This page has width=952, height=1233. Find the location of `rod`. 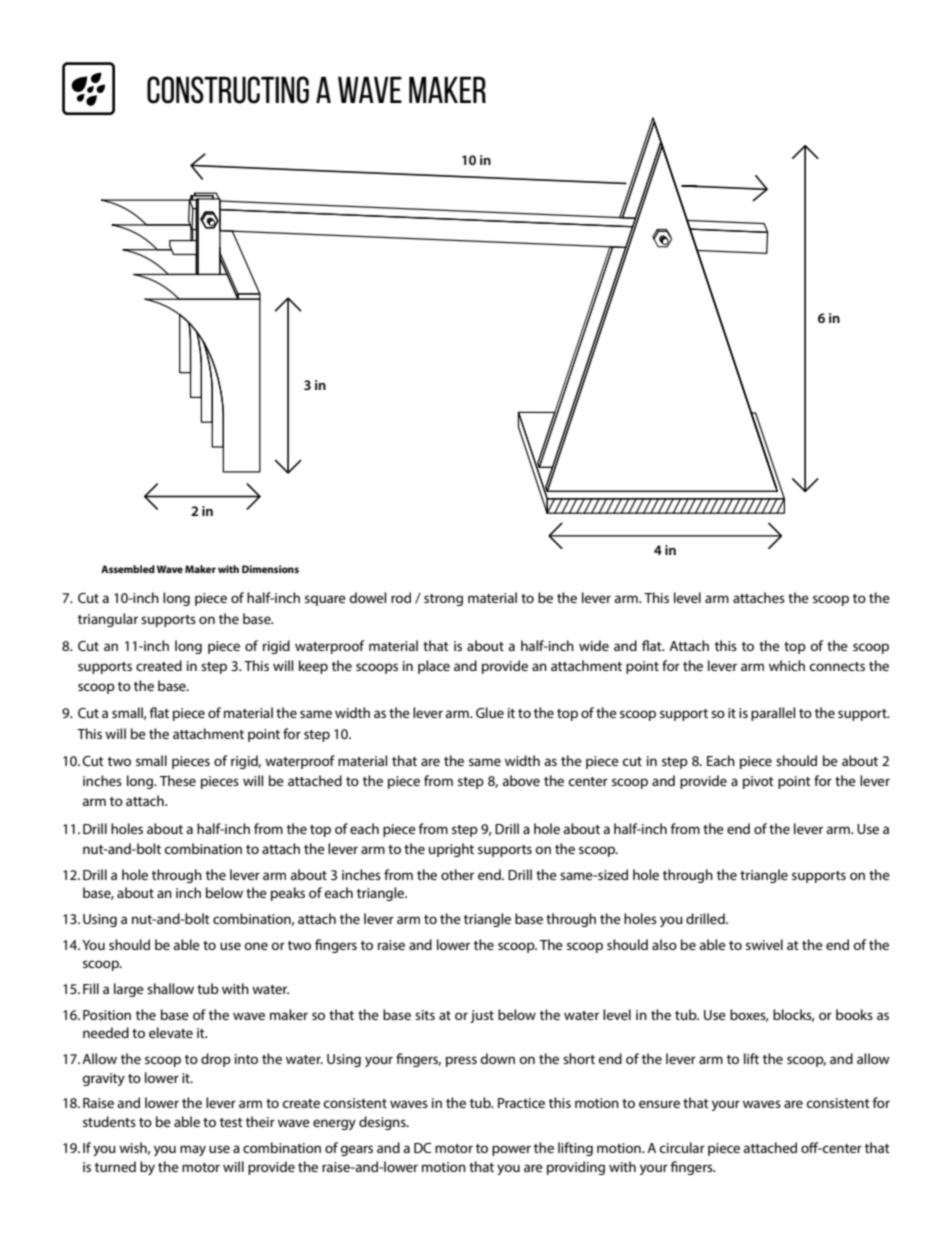

rod is located at coordinates (401, 597).
